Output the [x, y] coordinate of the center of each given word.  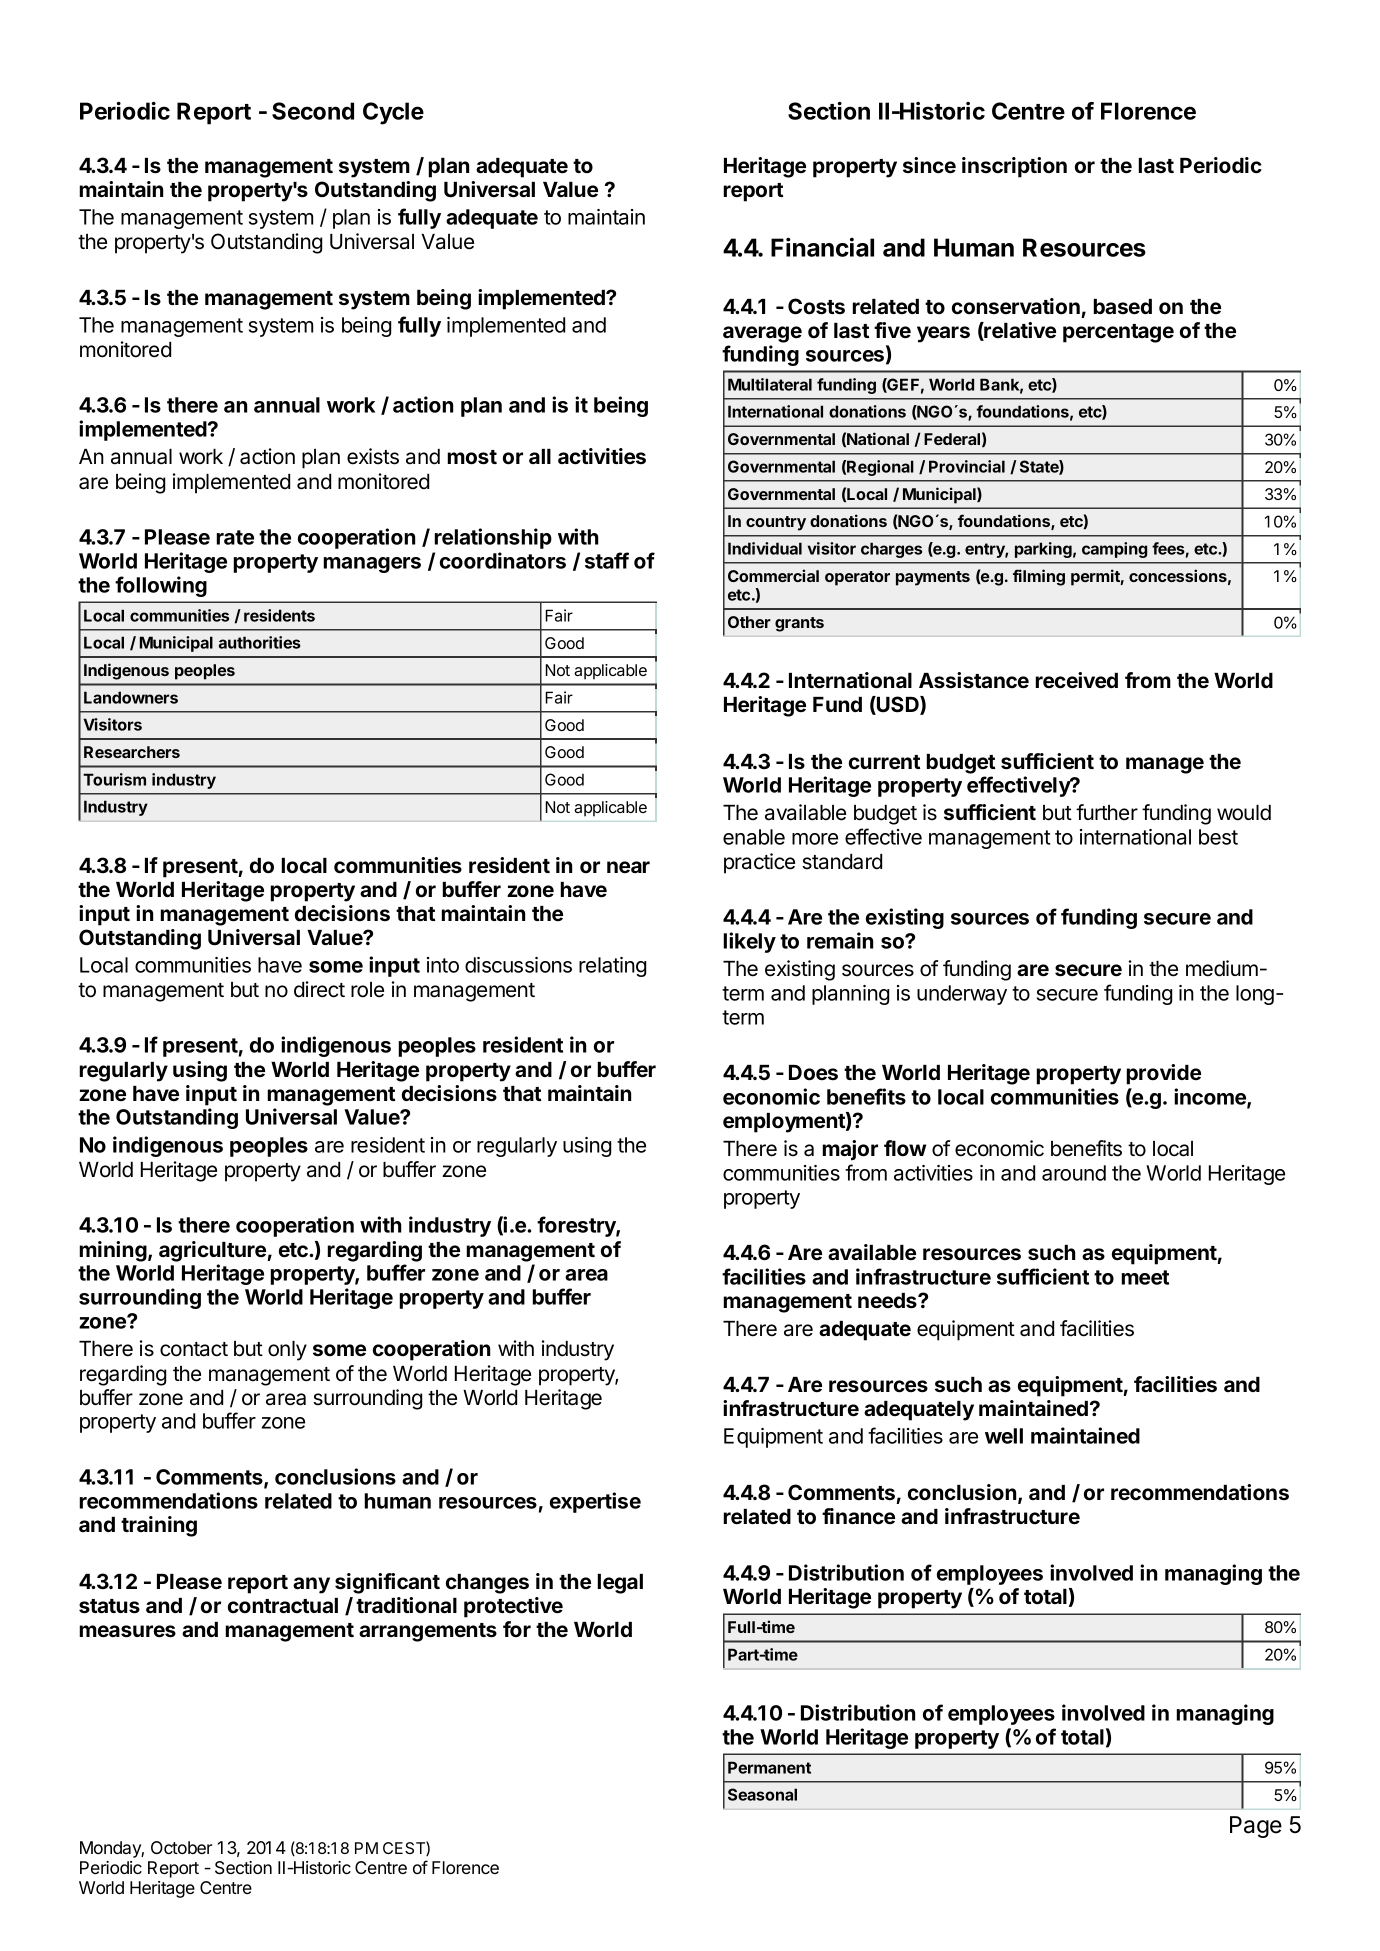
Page [1256, 1827]
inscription [1014, 167]
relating [612, 967]
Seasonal [762, 1794]
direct [319, 989]
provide [1163, 1074]
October [181, 1847]
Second [313, 111]
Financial [822, 247]
